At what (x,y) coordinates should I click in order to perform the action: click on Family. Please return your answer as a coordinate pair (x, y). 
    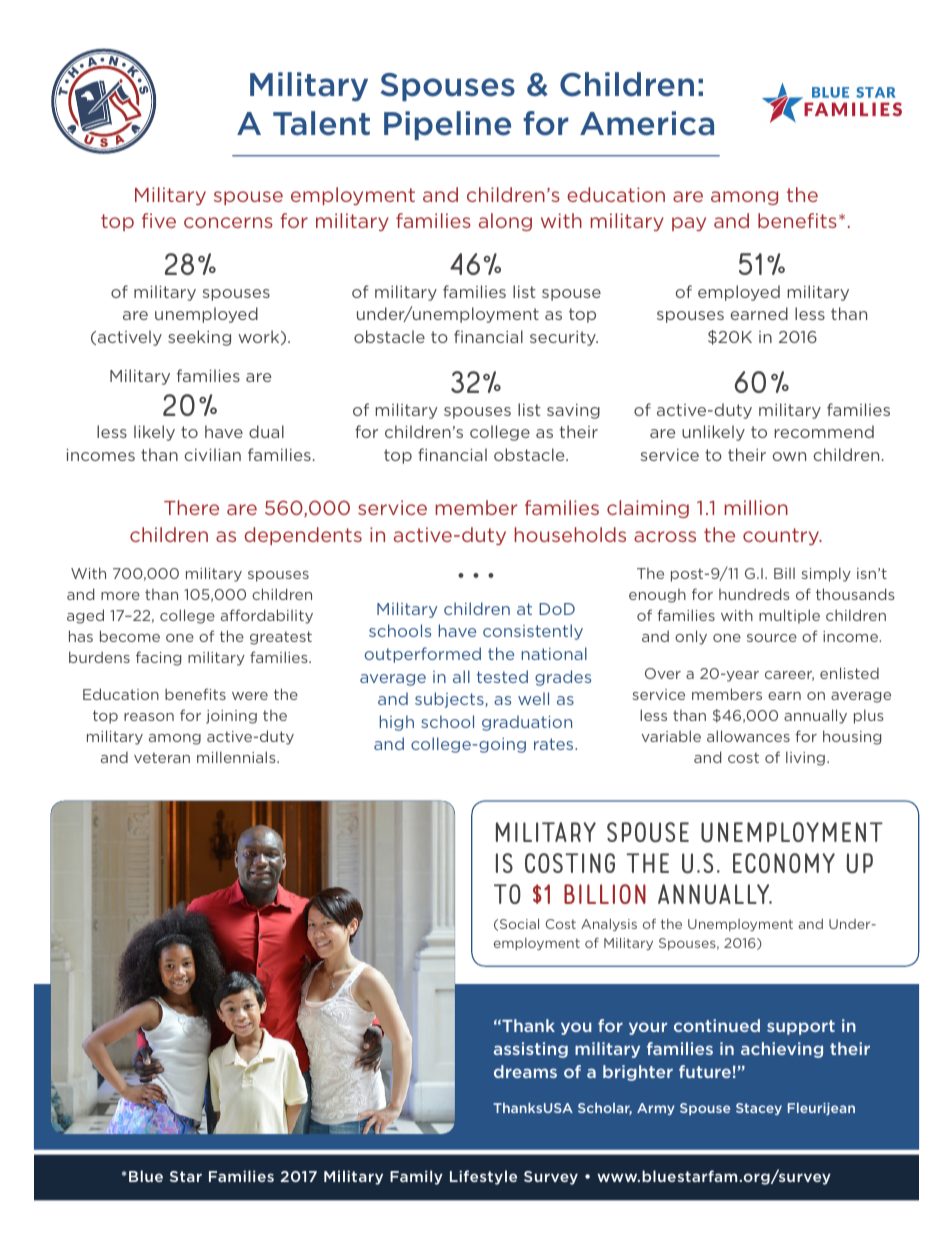
    Looking at the image, I should click on (416, 1177).
